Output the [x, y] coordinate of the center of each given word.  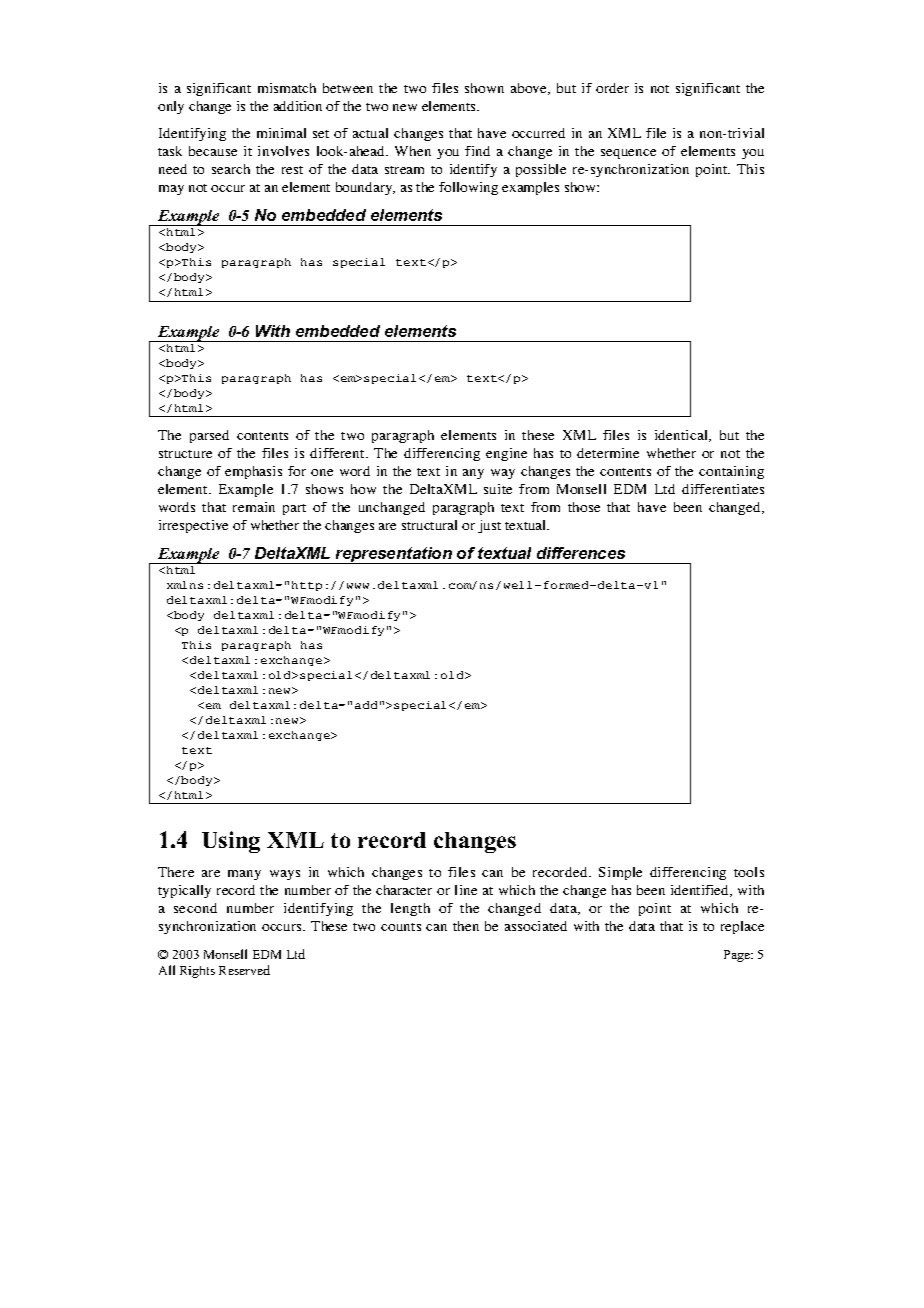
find [477, 151]
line [466, 890]
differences [581, 553]
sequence [628, 154]
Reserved [244, 970]
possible [541, 170]
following [468, 188]
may [171, 190]
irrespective [193, 526]
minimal [281, 133]
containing [731, 472]
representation [394, 555]
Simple [620, 873]
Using [231, 842]
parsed [209, 436]
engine [506, 454]
